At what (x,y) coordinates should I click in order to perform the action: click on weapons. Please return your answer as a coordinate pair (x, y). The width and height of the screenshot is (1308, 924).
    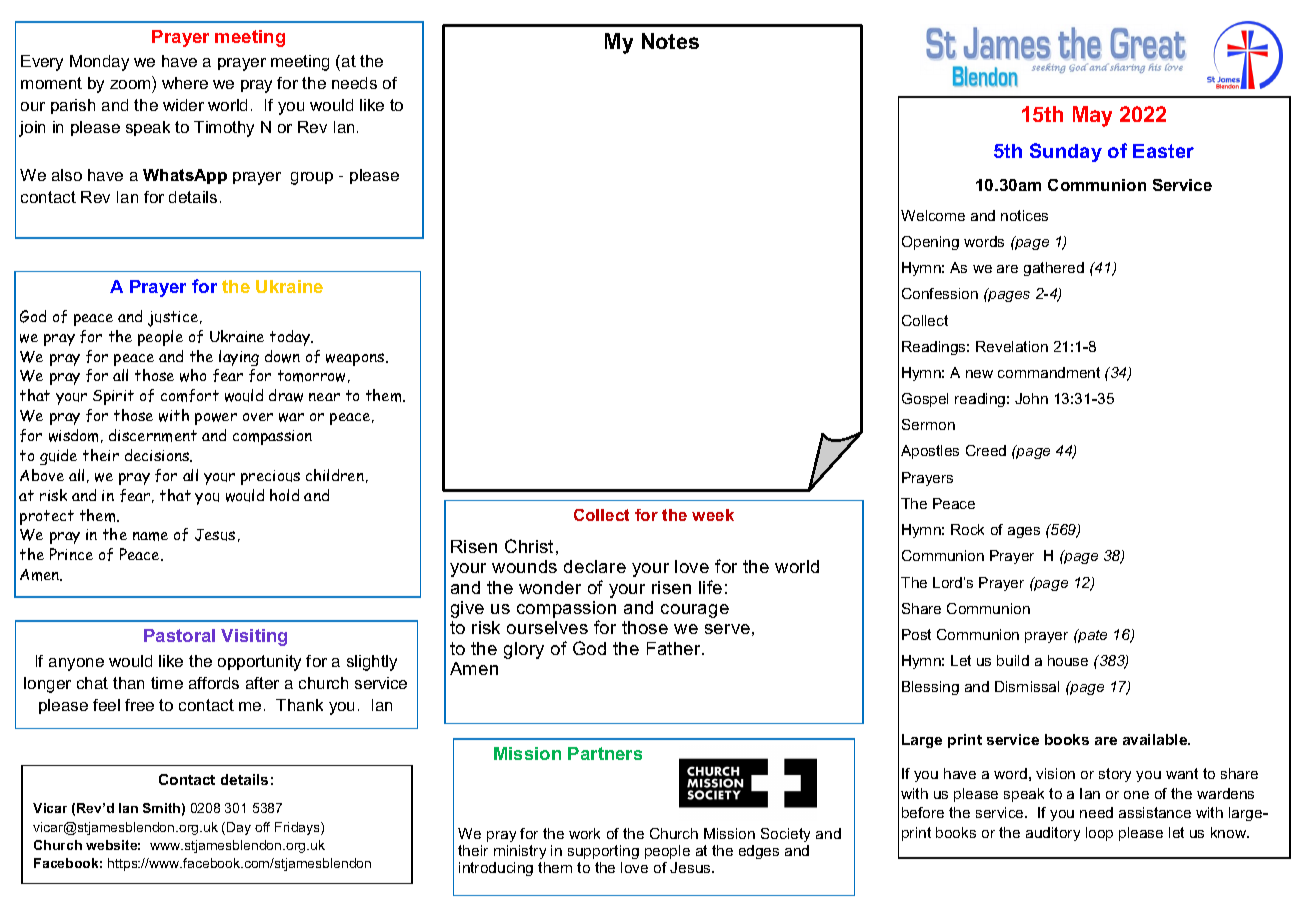
    Looking at the image, I should click on (356, 359).
